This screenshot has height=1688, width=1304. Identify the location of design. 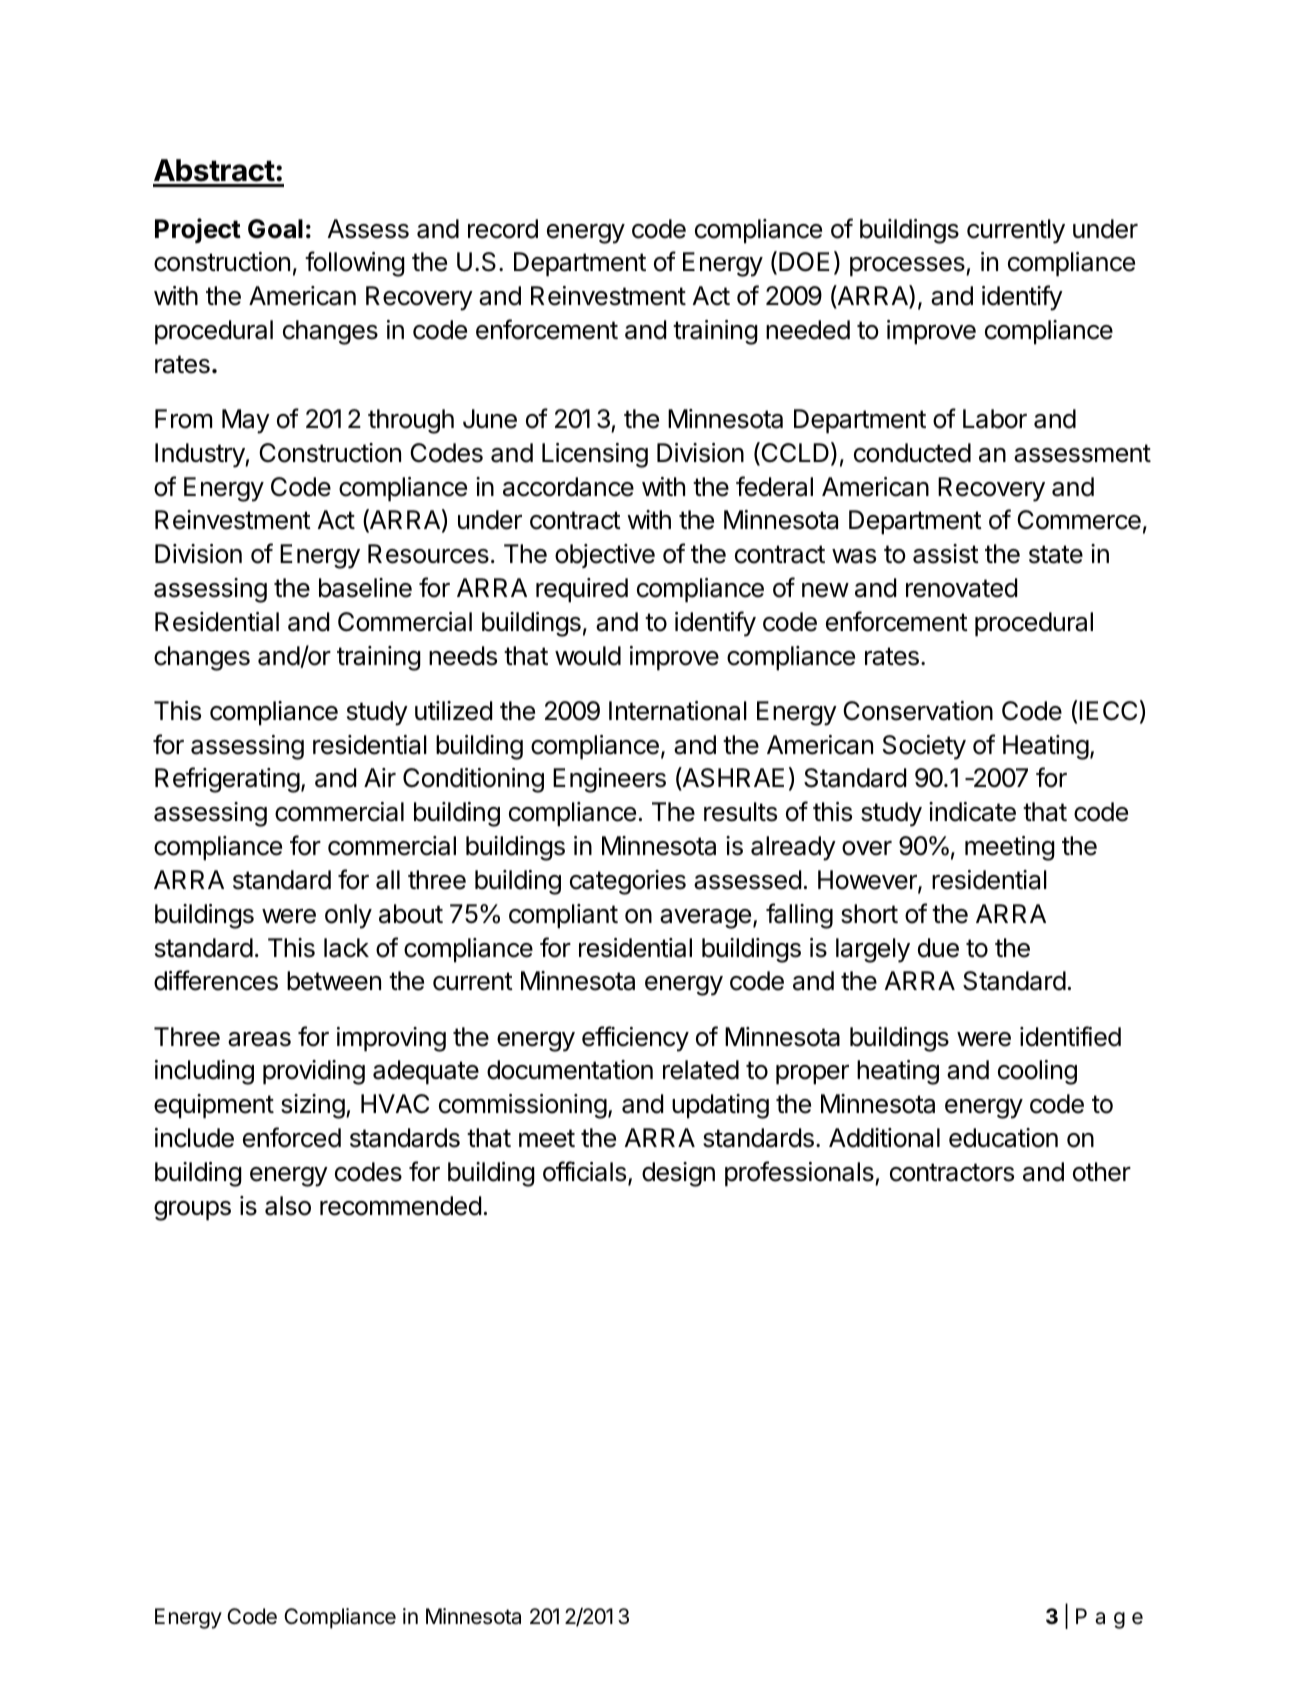
(678, 1174).
